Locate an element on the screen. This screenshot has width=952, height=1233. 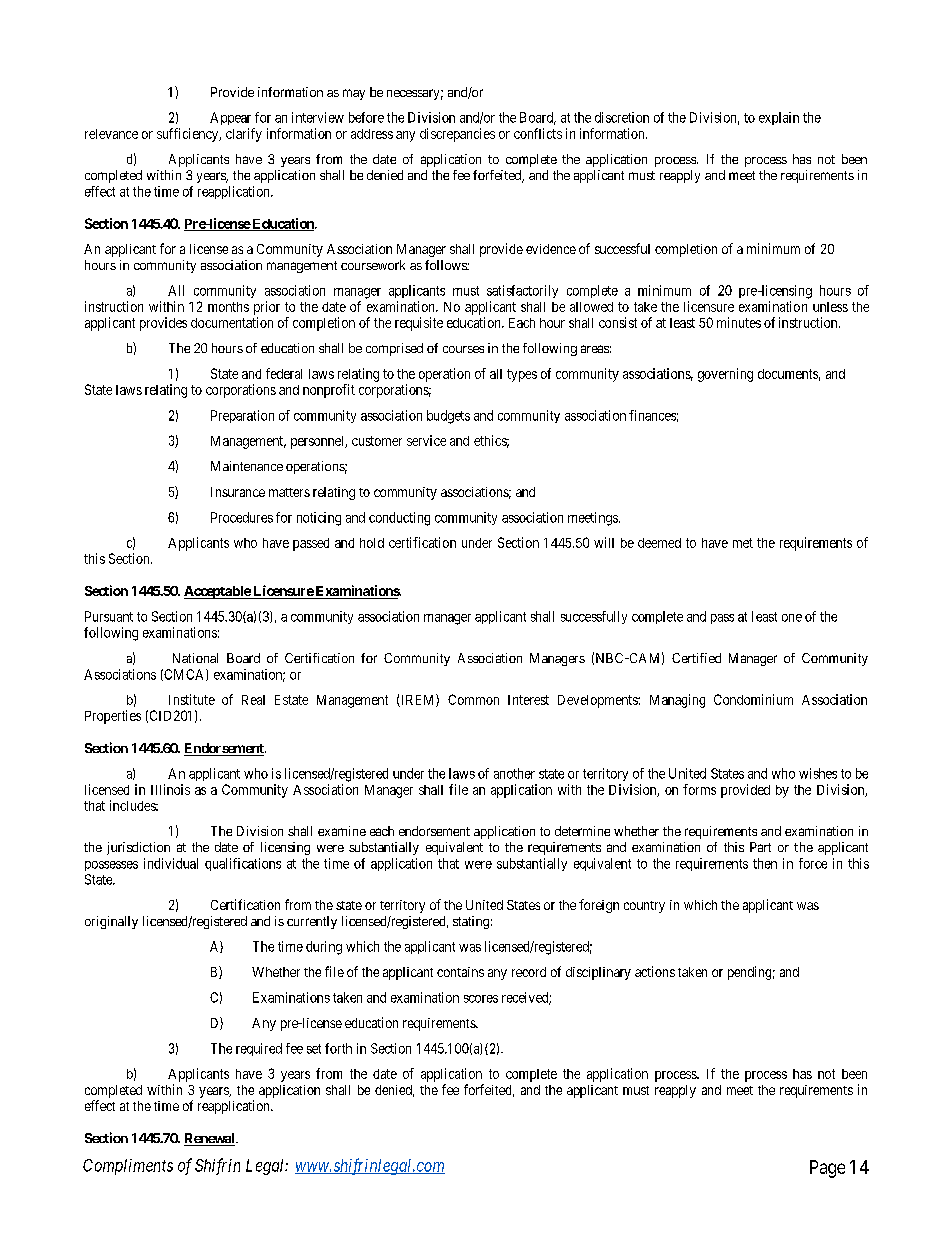
service is located at coordinates (426, 440).
